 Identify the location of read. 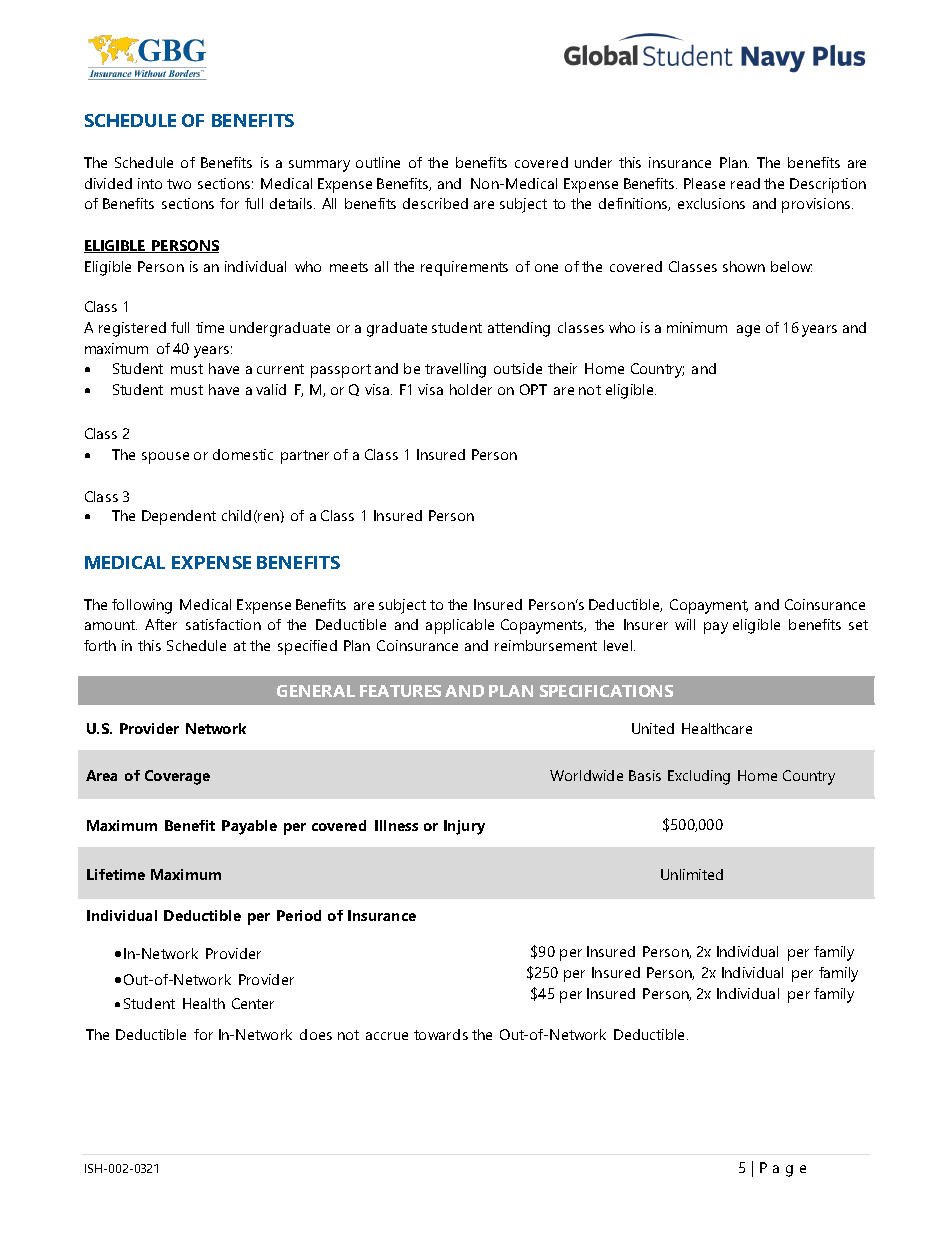
(745, 183).
